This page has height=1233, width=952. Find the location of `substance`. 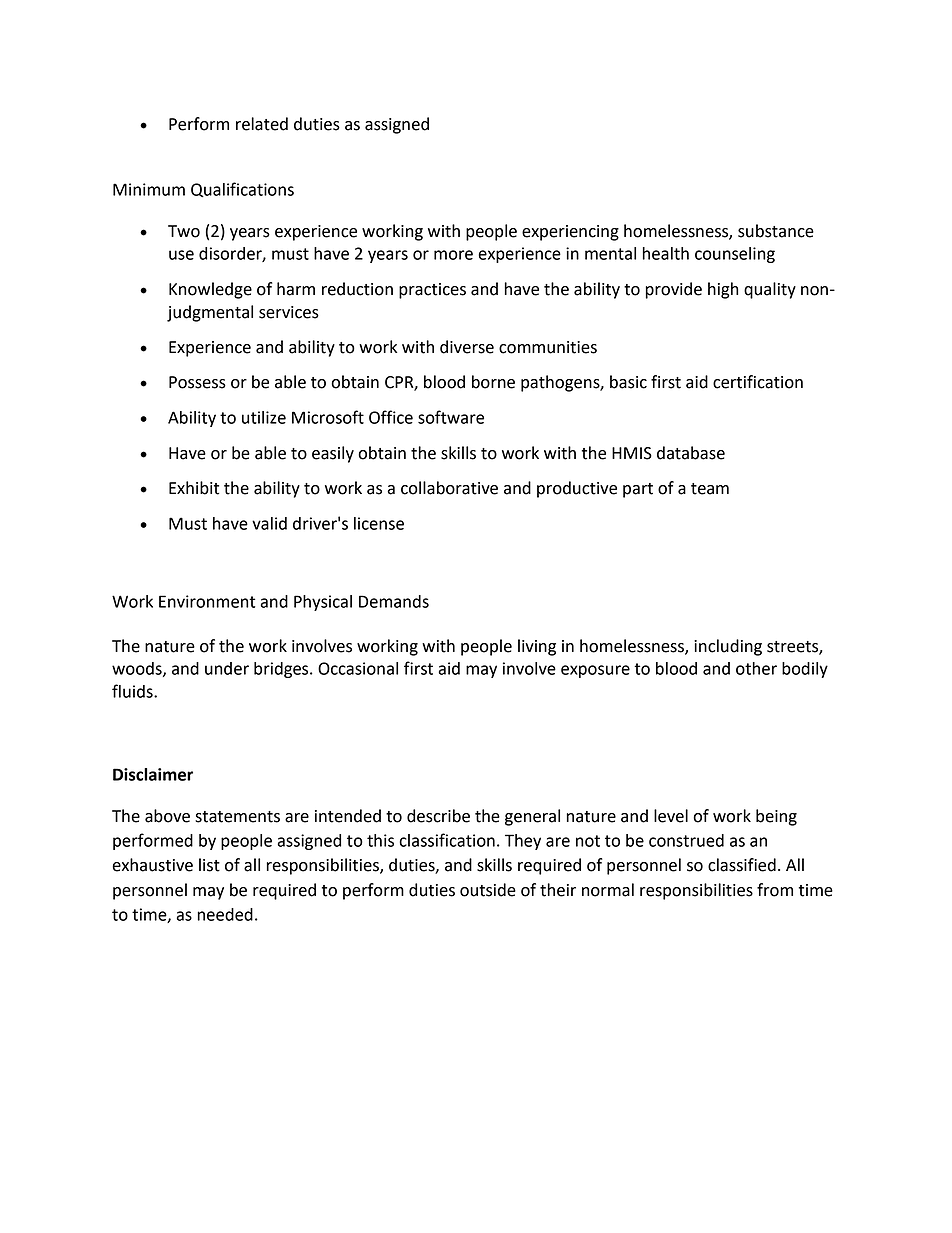

substance is located at coordinates (776, 231).
